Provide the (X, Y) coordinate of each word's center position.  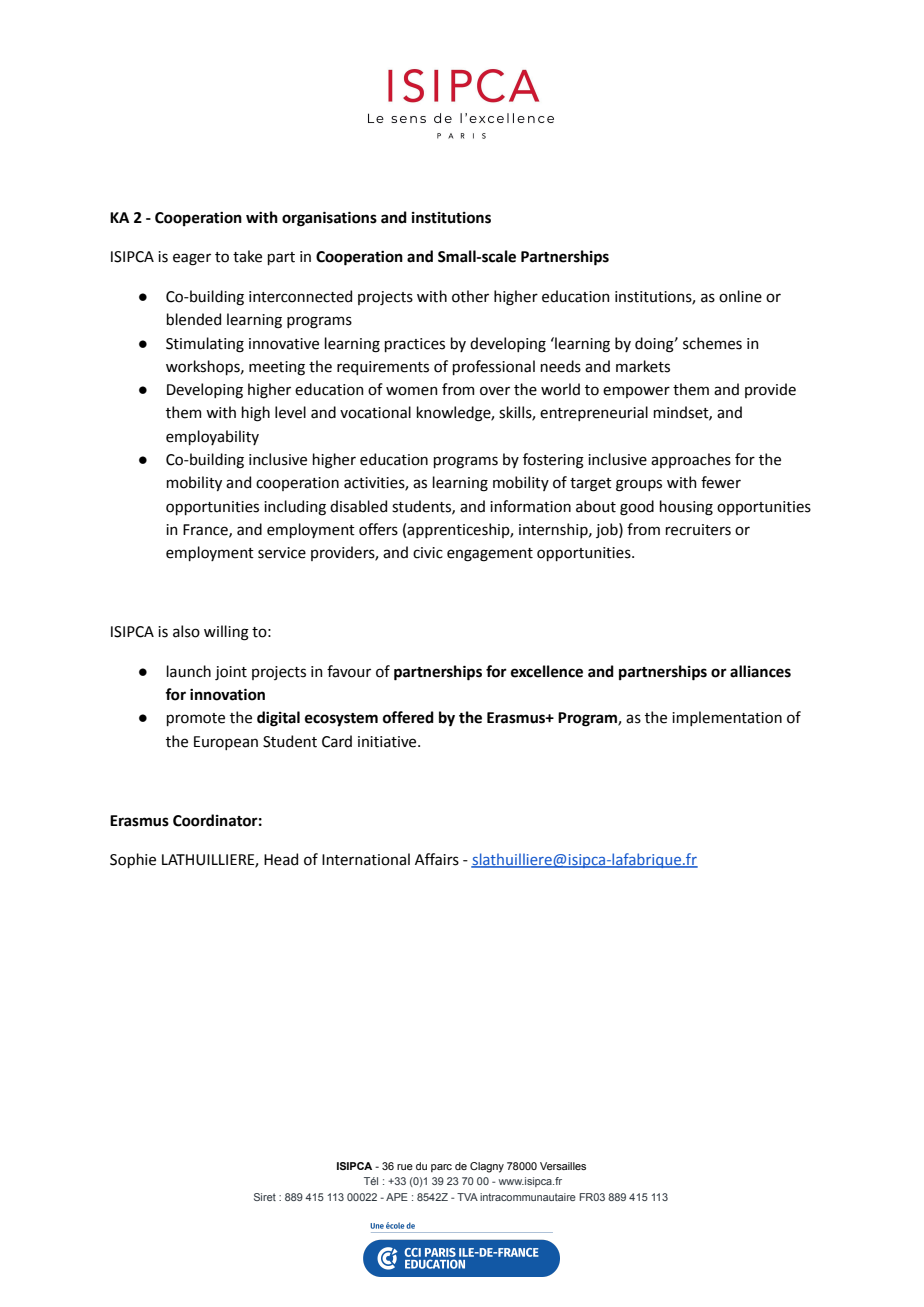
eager (192, 259)
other (470, 296)
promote (196, 719)
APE (397, 1197)
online (740, 296)
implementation (727, 718)
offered (408, 717)
